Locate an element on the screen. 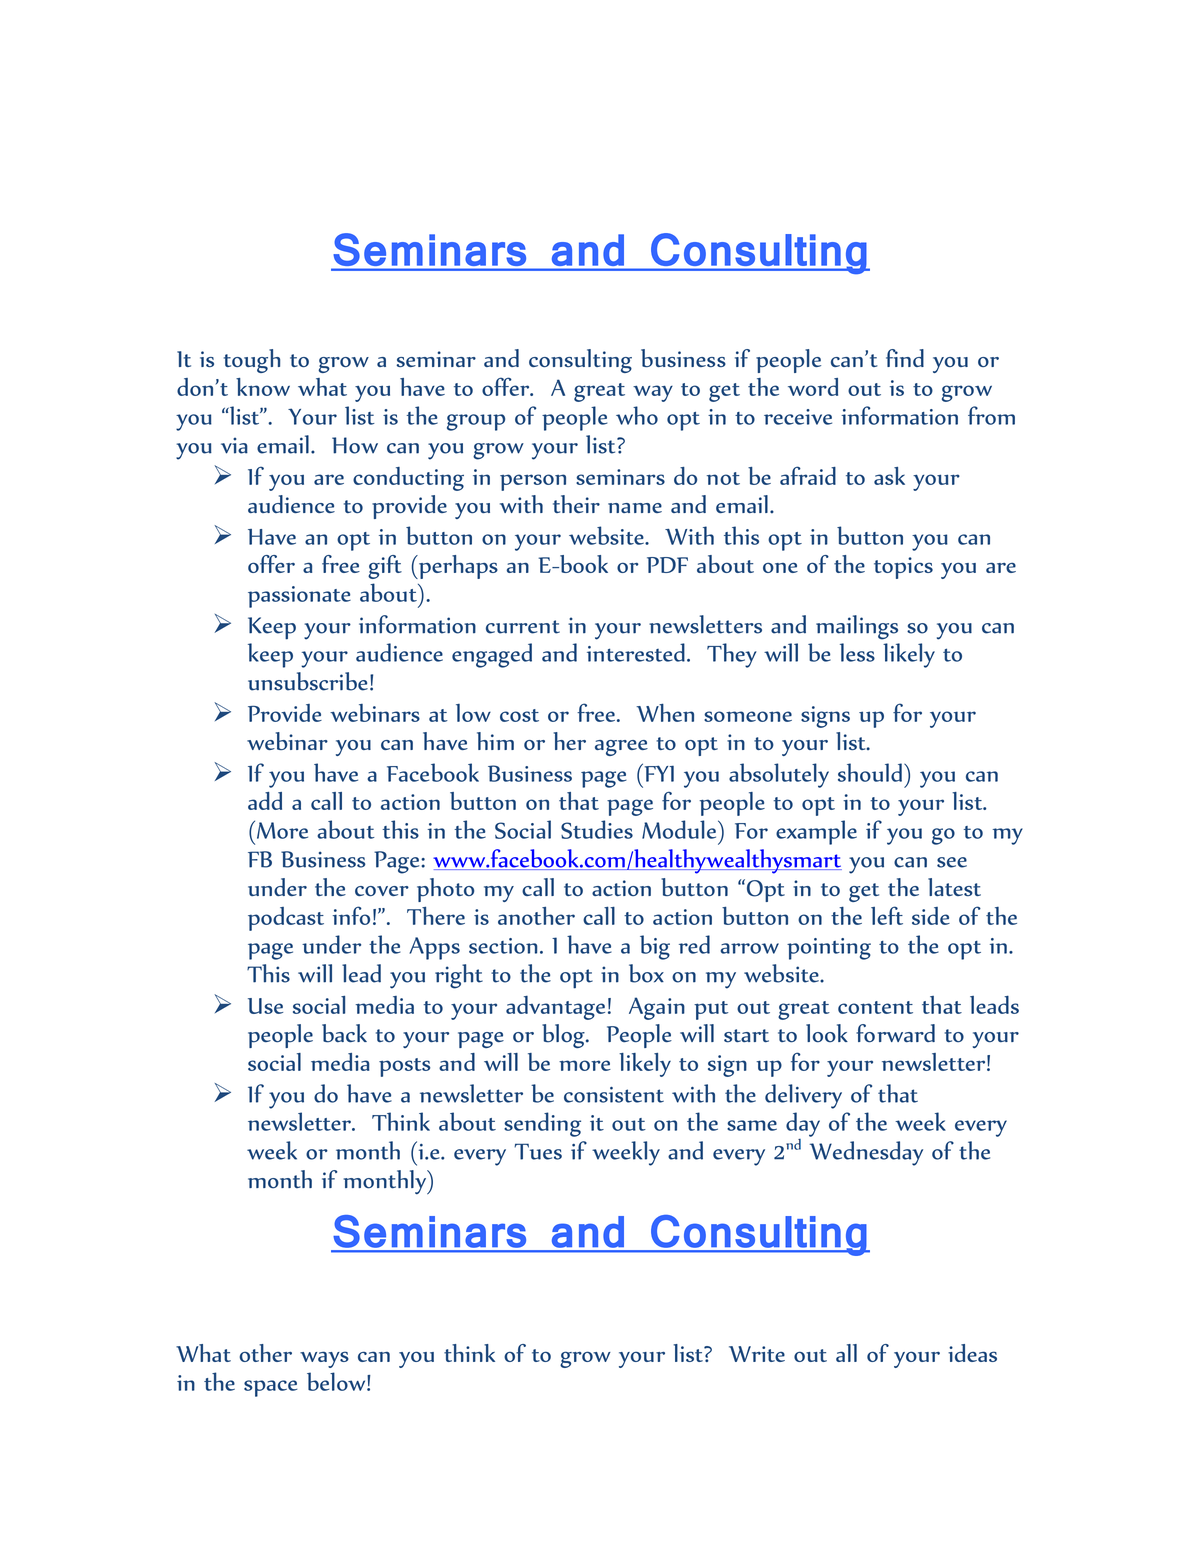 The image size is (1201, 1554). who is located at coordinates (637, 415).
